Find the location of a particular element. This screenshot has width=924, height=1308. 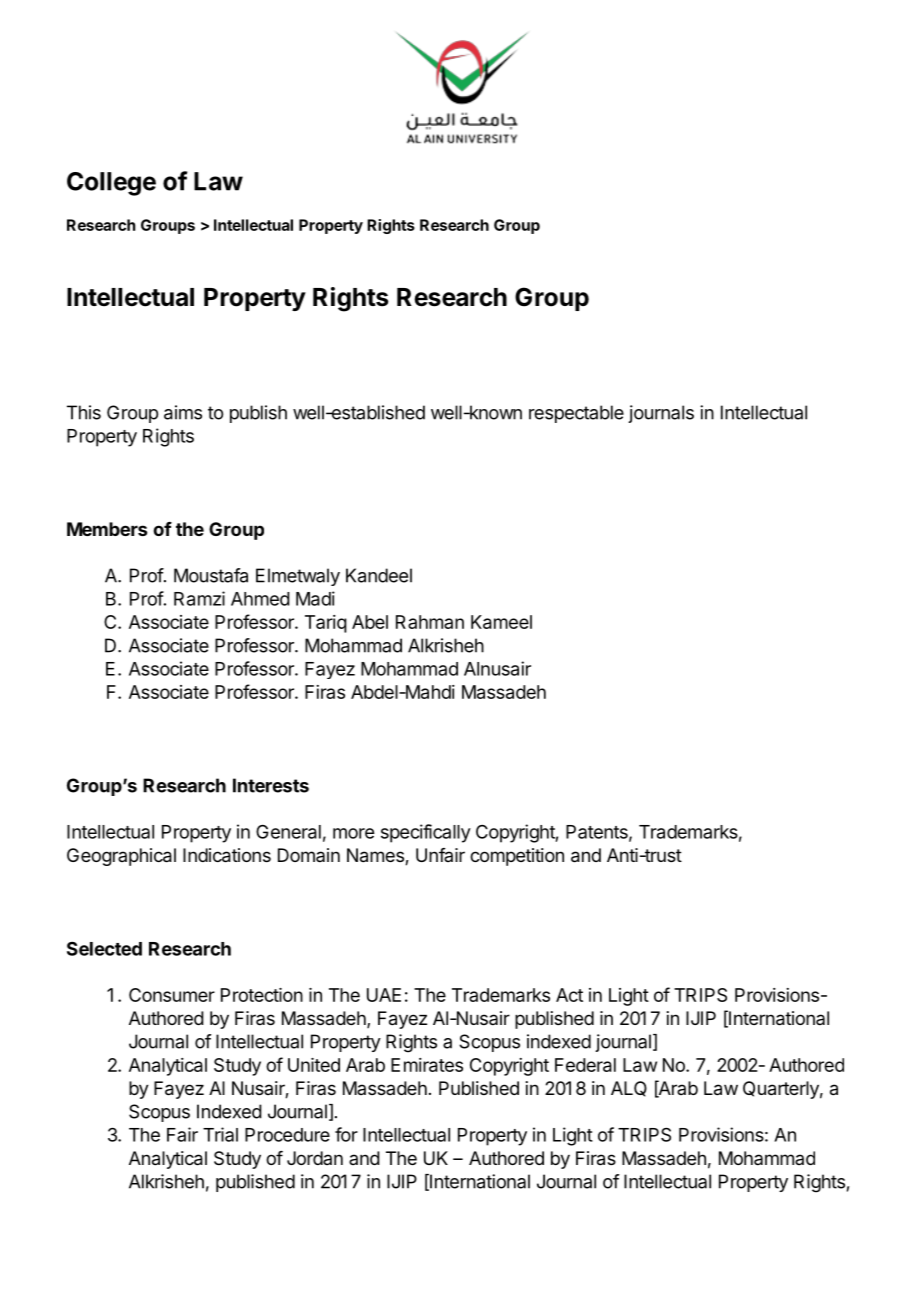

Trial is located at coordinates (220, 1134).
